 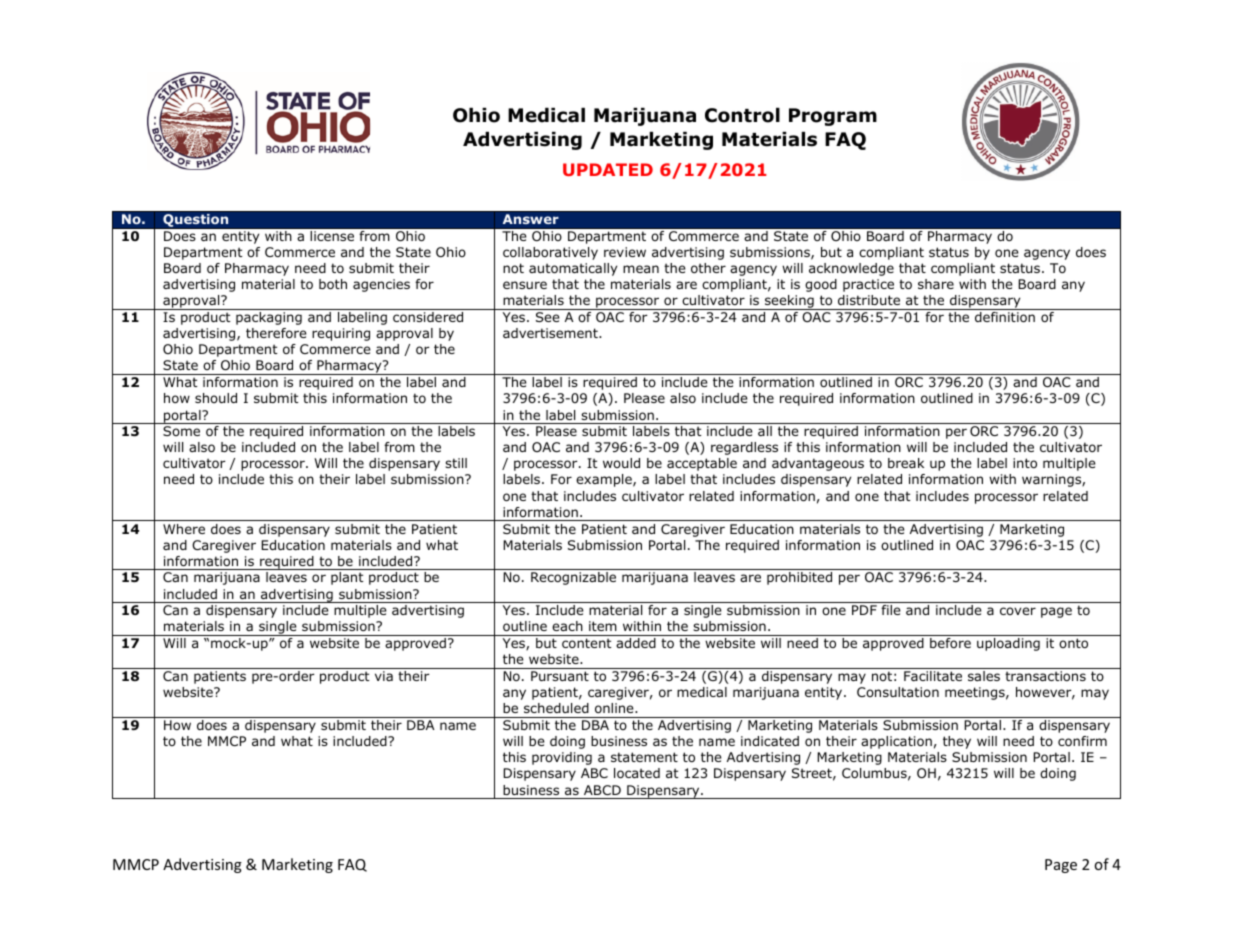 I want to click on into, so click(x=1025, y=463).
